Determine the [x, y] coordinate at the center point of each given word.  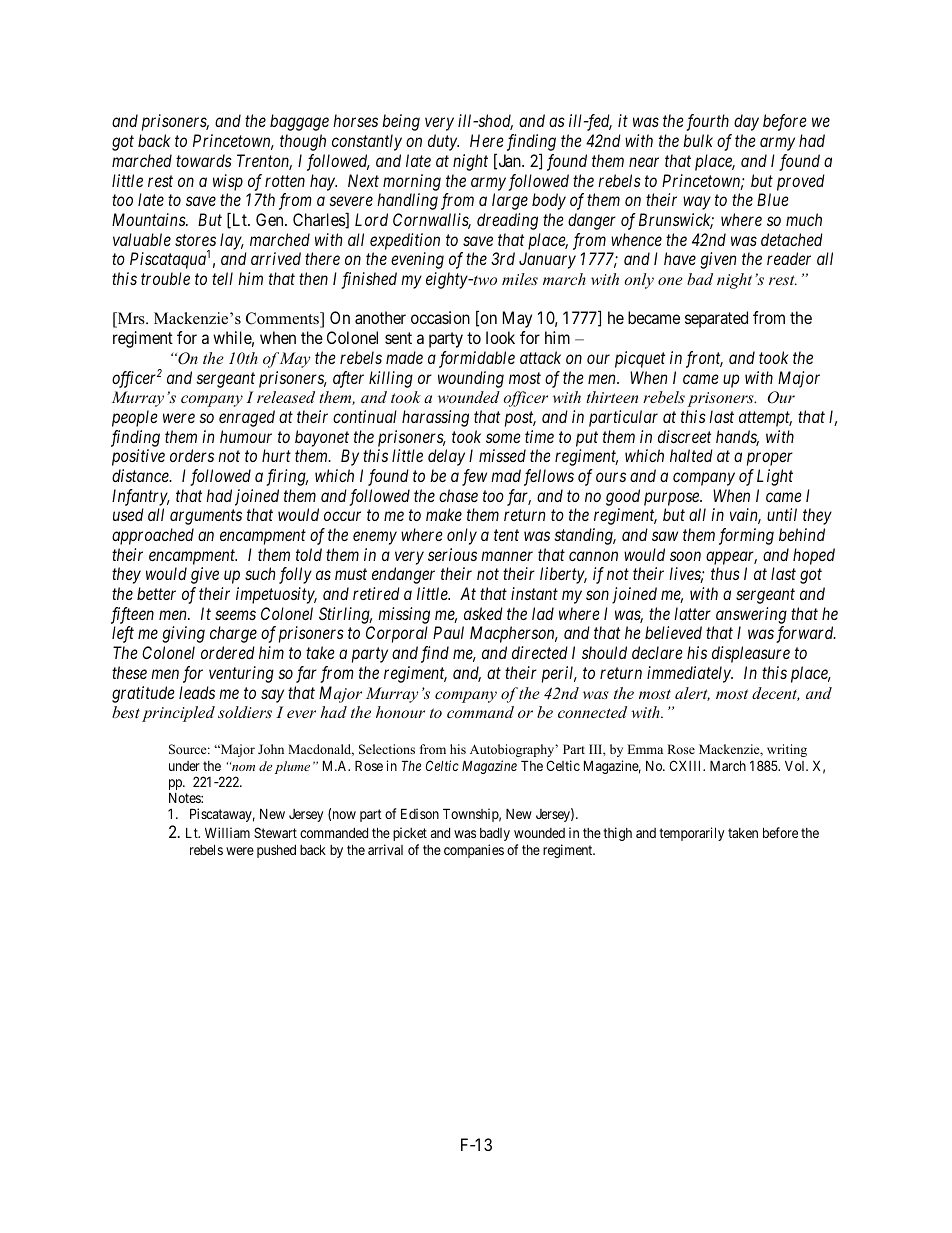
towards [204, 160]
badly [495, 834]
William [227, 832]
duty [443, 142]
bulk [698, 140]
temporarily [691, 834]
